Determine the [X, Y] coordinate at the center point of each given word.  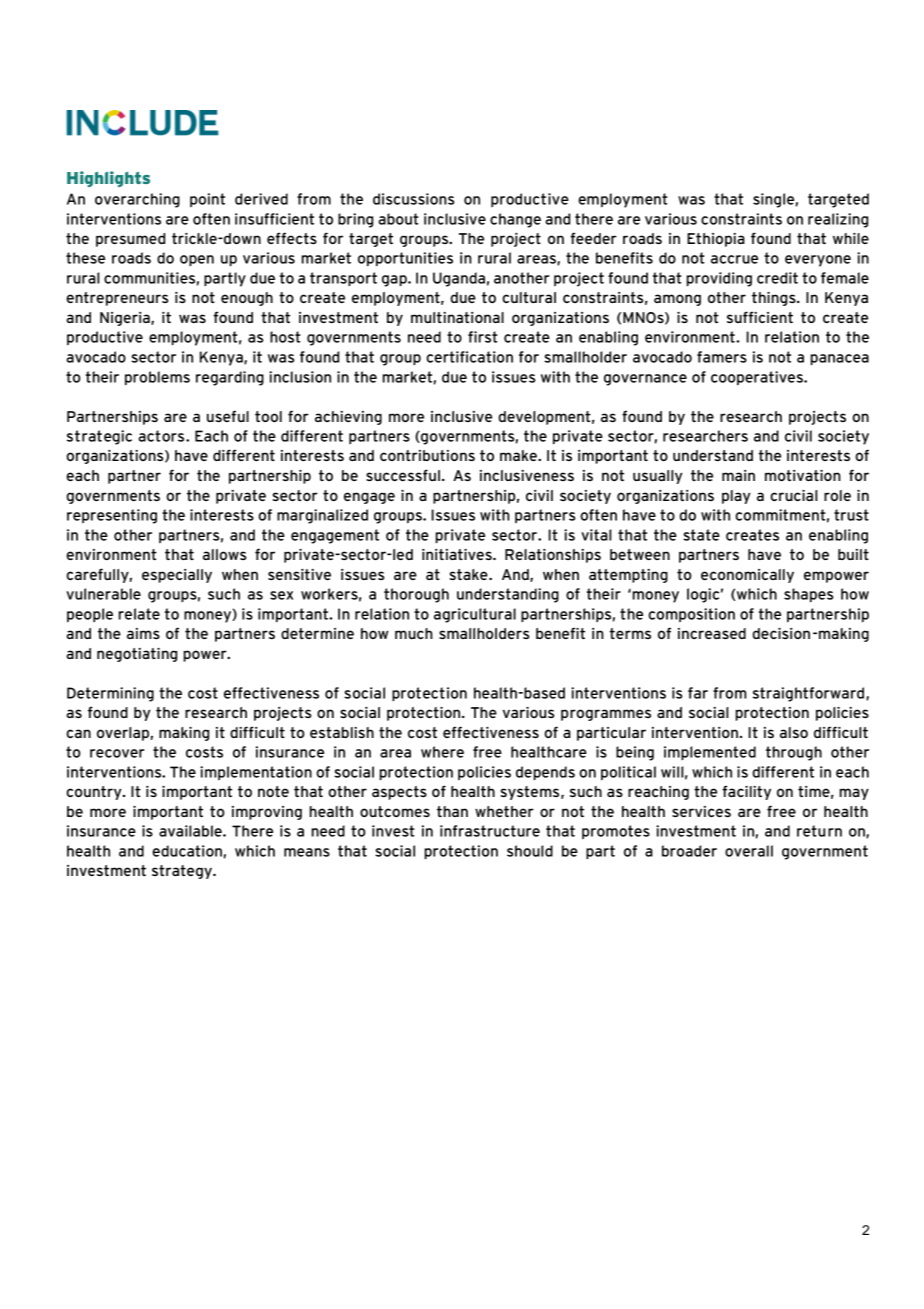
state [701, 535]
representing [112, 516]
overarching [137, 200]
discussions [413, 199]
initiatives [458, 554]
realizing [838, 220]
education [187, 851]
